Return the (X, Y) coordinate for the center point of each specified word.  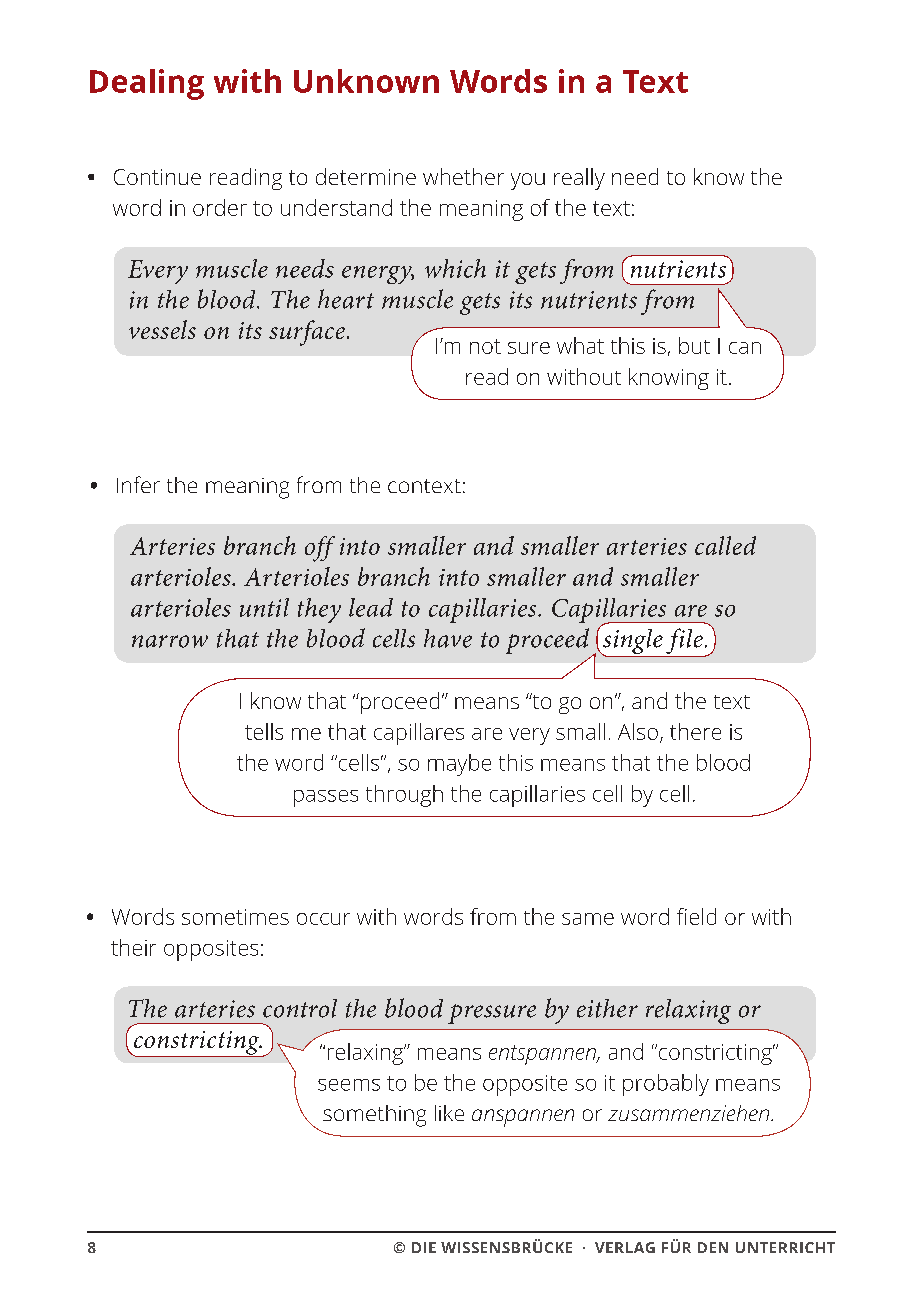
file (684, 642)
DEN (713, 1247)
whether (463, 176)
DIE (424, 1247)
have (448, 638)
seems (349, 1085)
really (579, 179)
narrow (170, 641)
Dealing (147, 84)
